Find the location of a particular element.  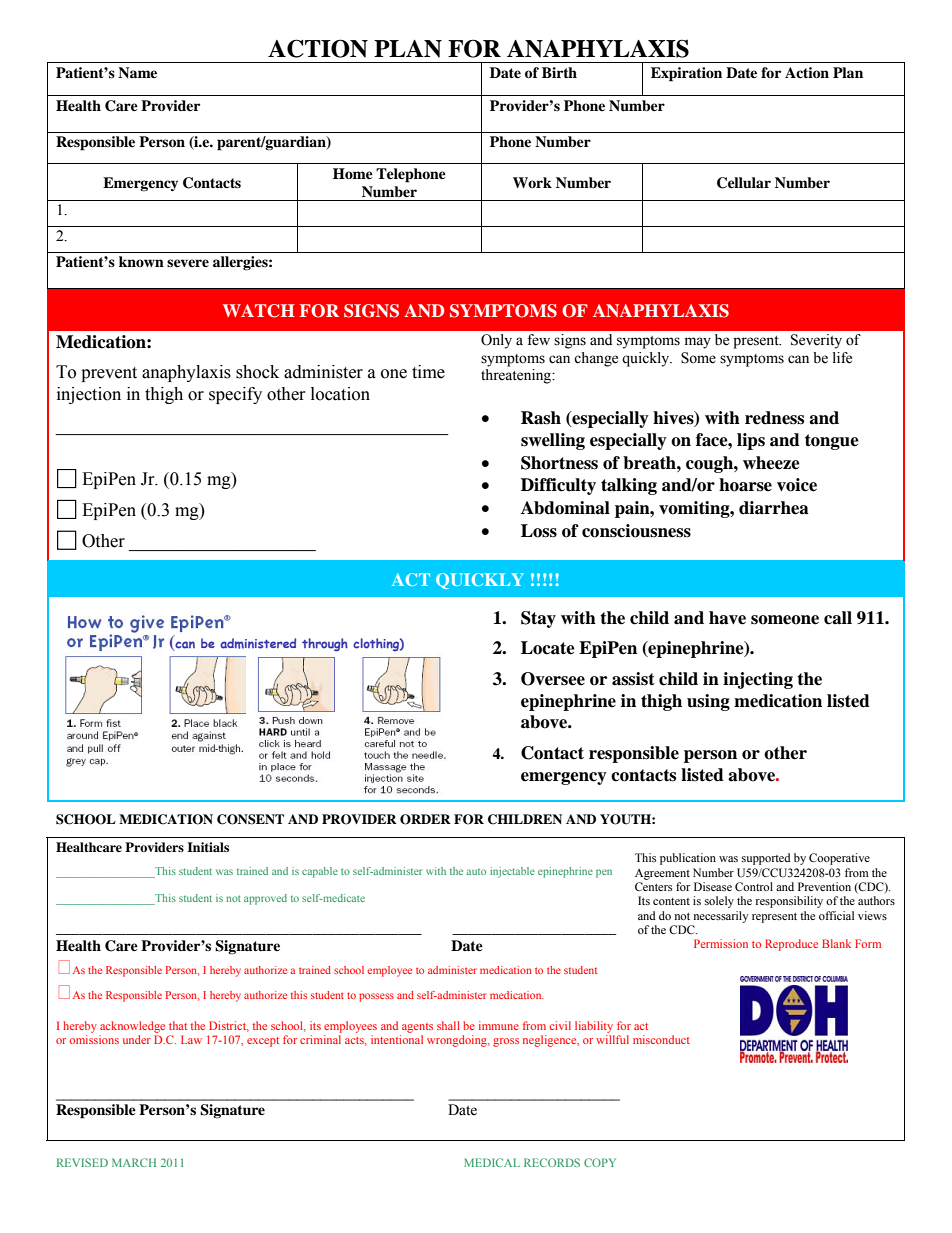

MARCH is located at coordinates (134, 1162).
